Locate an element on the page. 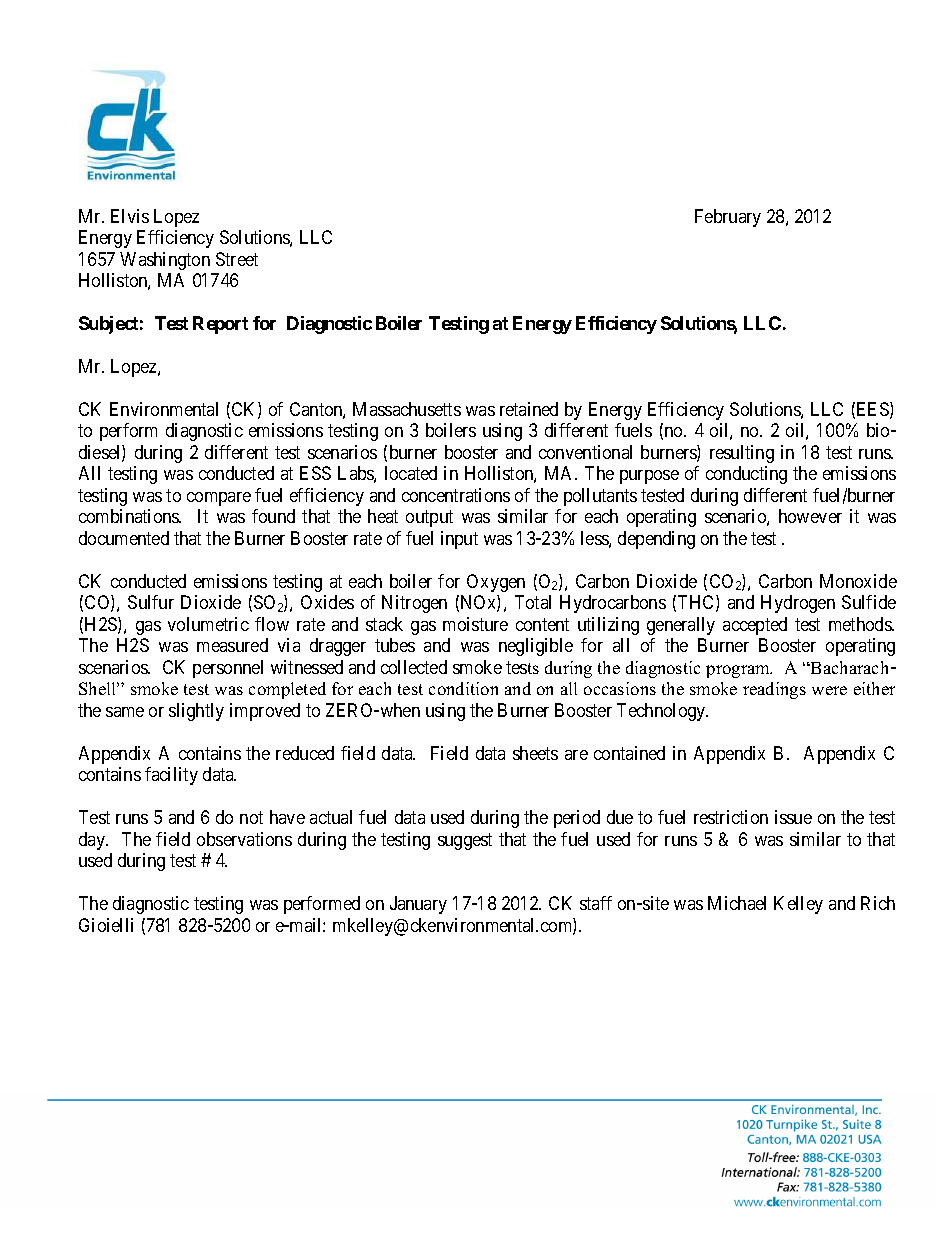 This page has height=1233, width=952. retained is located at coordinates (529, 409).
